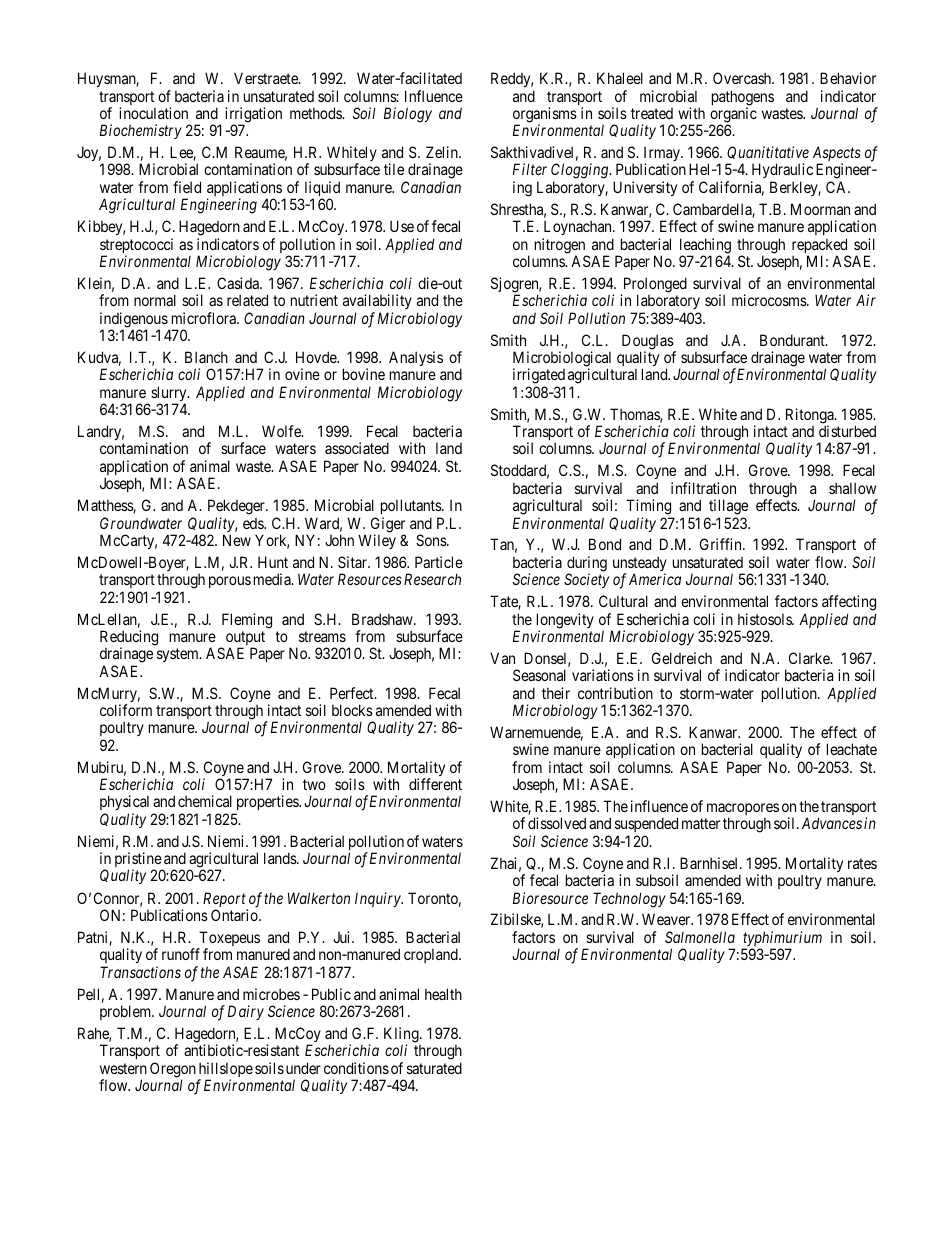  I want to click on irrigated, so click(539, 377).
